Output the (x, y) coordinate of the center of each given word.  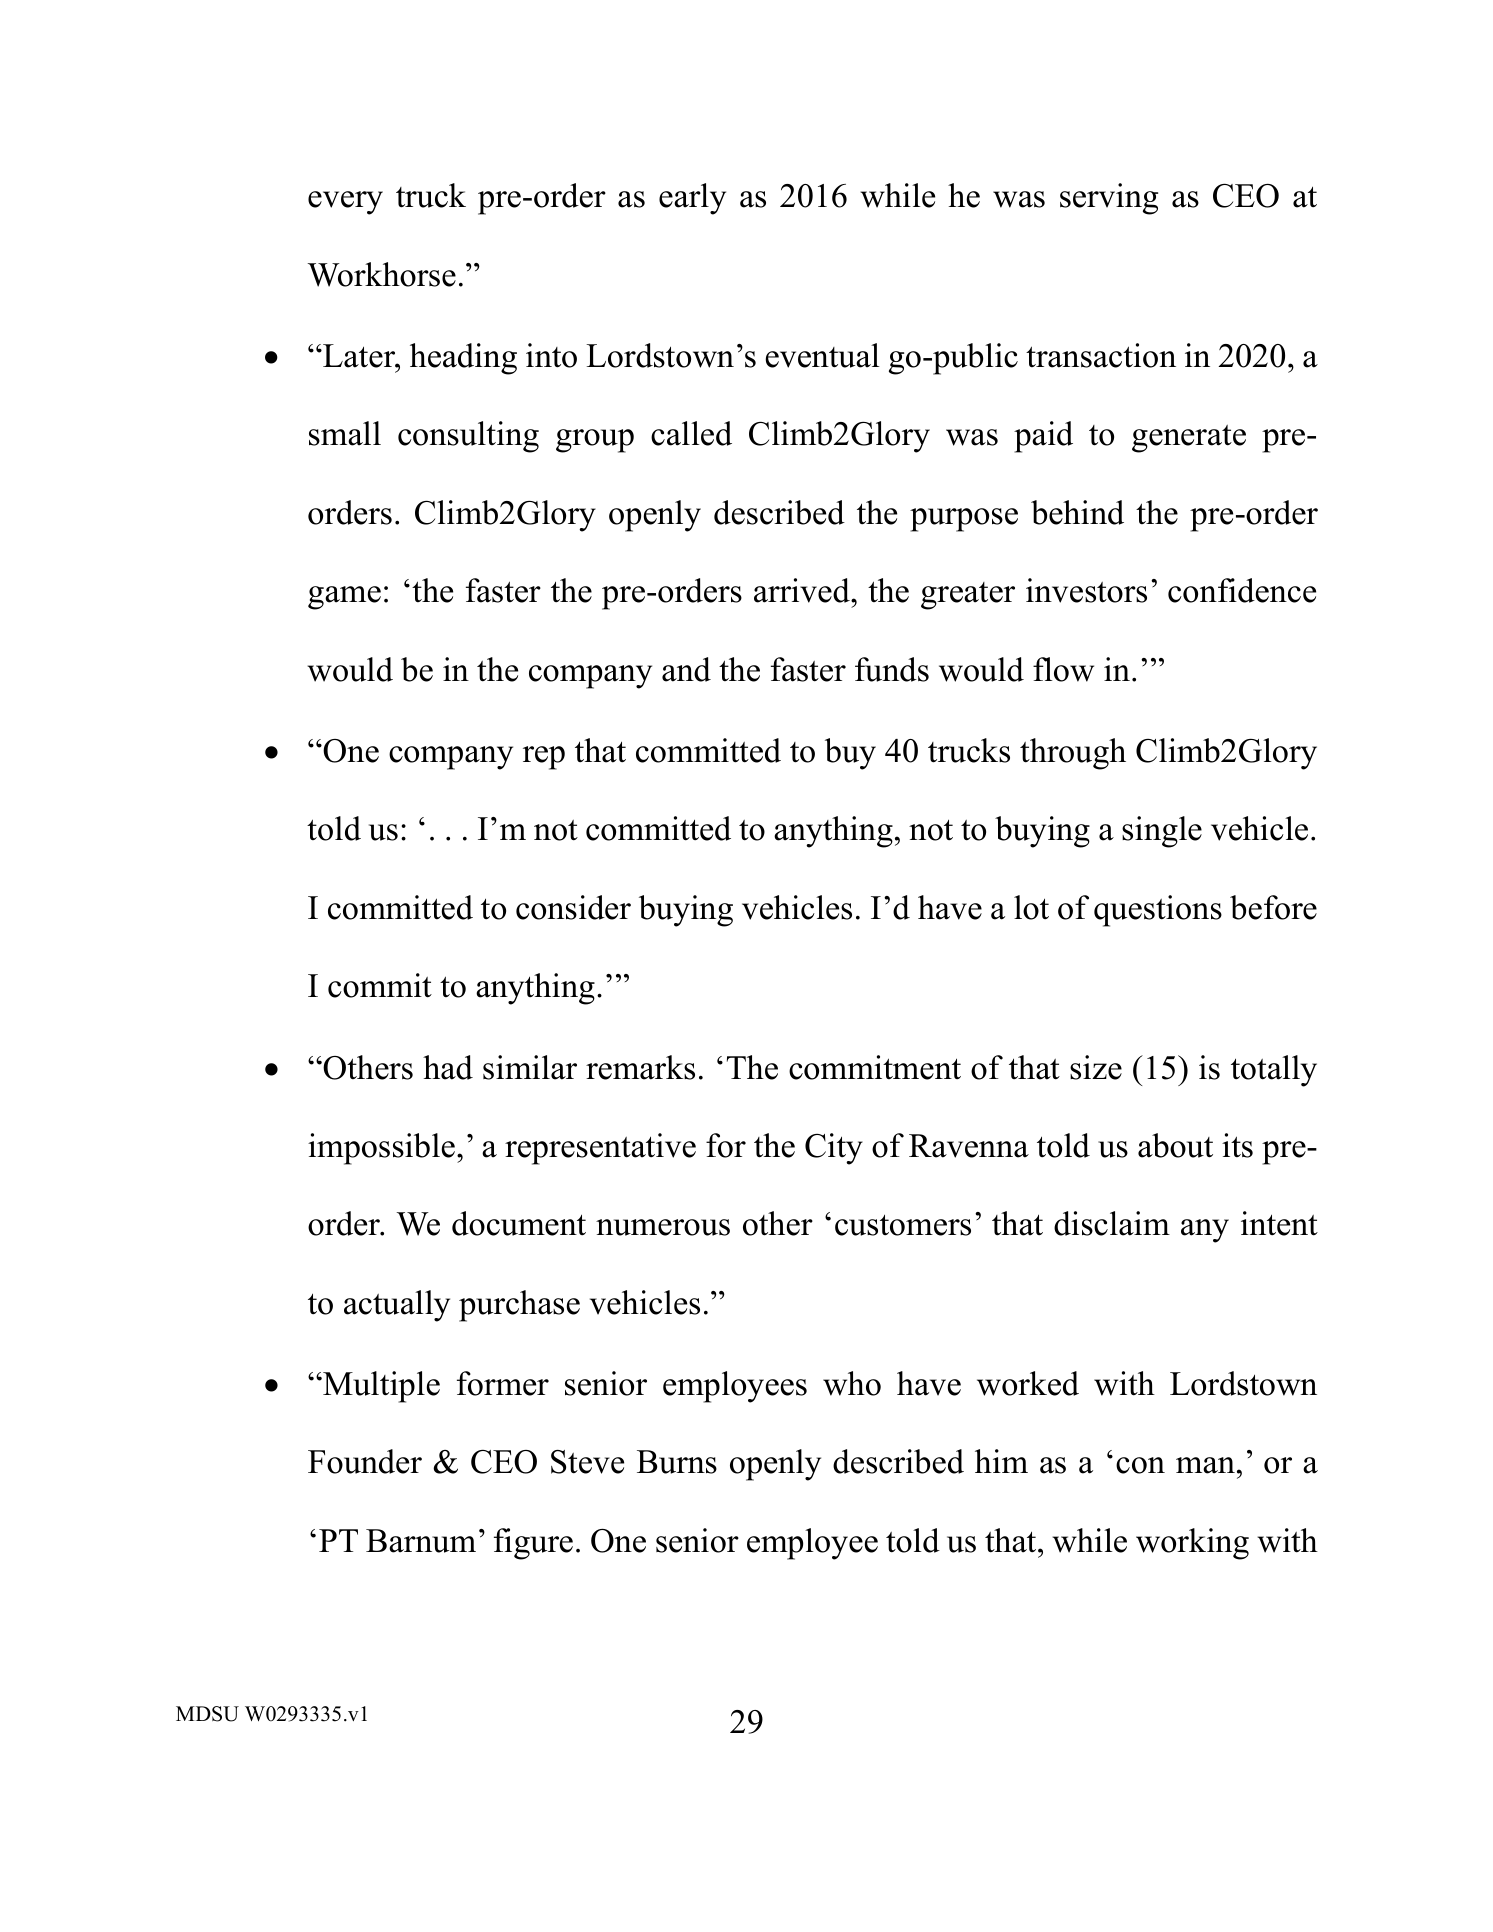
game (344, 598)
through (1073, 754)
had (448, 1067)
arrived (803, 590)
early (692, 199)
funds (892, 669)
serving (1109, 199)
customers (903, 1225)
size (1096, 1067)
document (519, 1223)
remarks (640, 1067)
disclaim (1112, 1223)
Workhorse (381, 274)
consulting (468, 437)
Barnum (421, 1541)
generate (1189, 439)
